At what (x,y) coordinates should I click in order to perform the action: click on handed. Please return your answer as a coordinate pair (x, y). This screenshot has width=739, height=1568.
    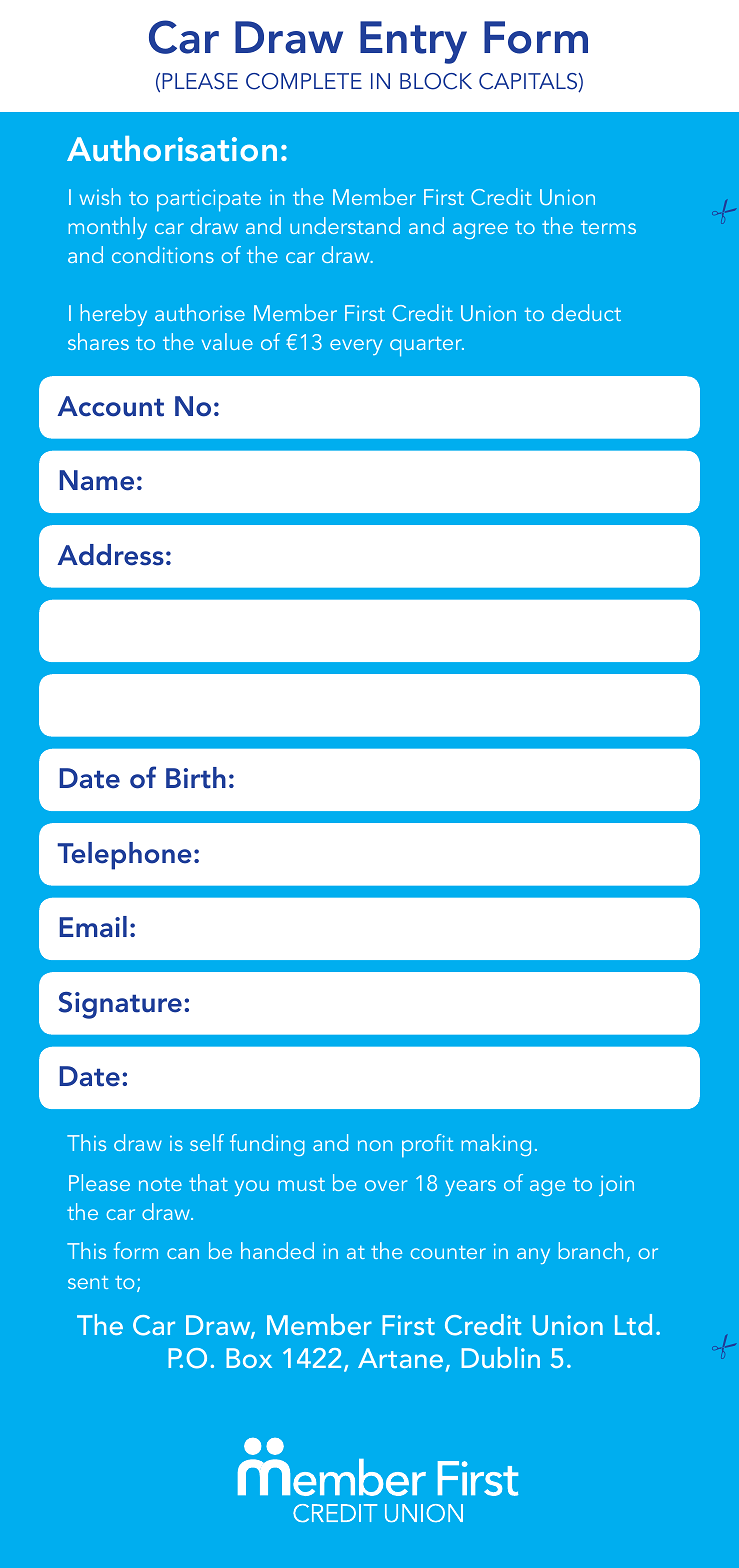
    Looking at the image, I should click on (277, 1250).
